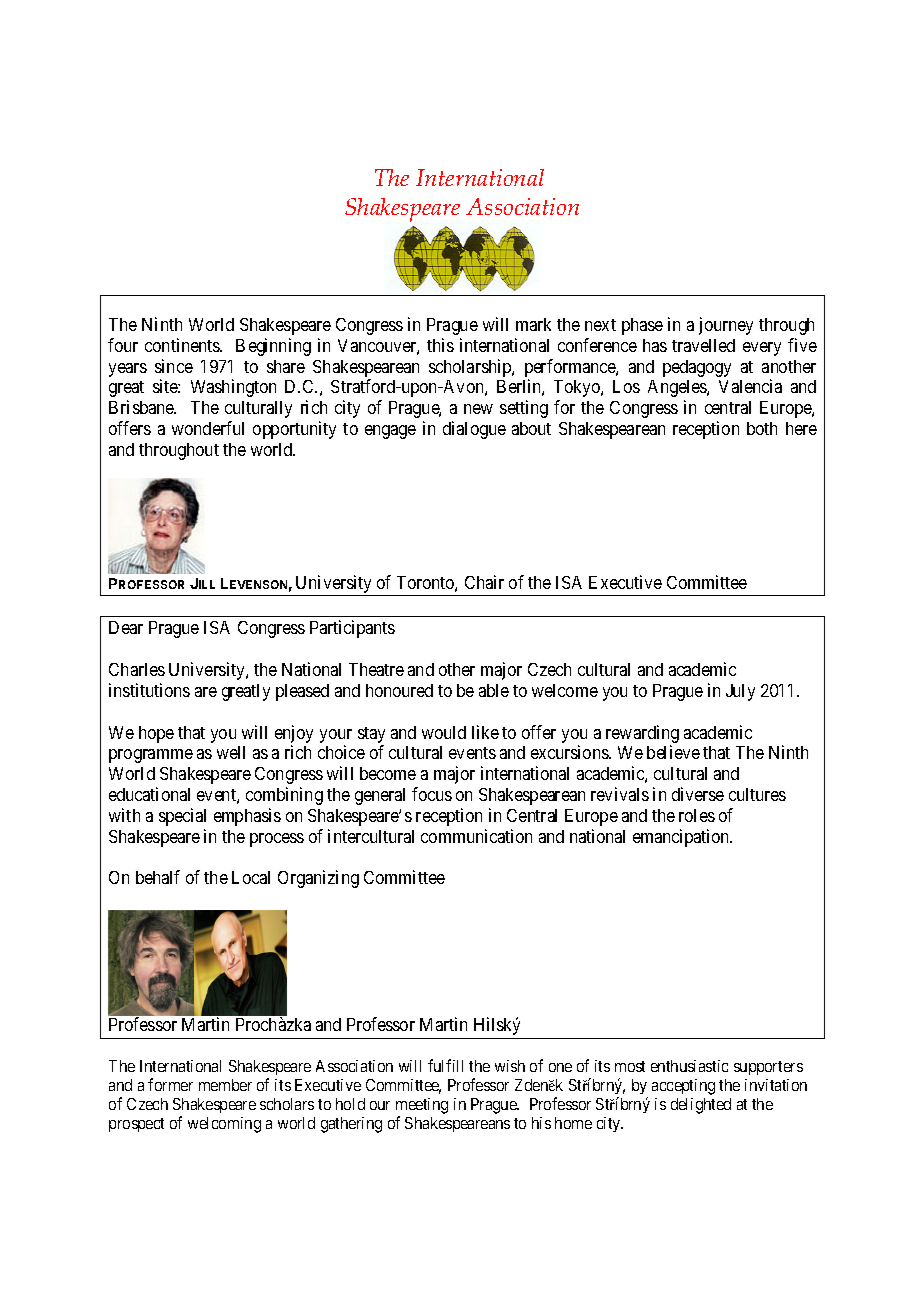  I want to click on meeting, so click(422, 1107).
